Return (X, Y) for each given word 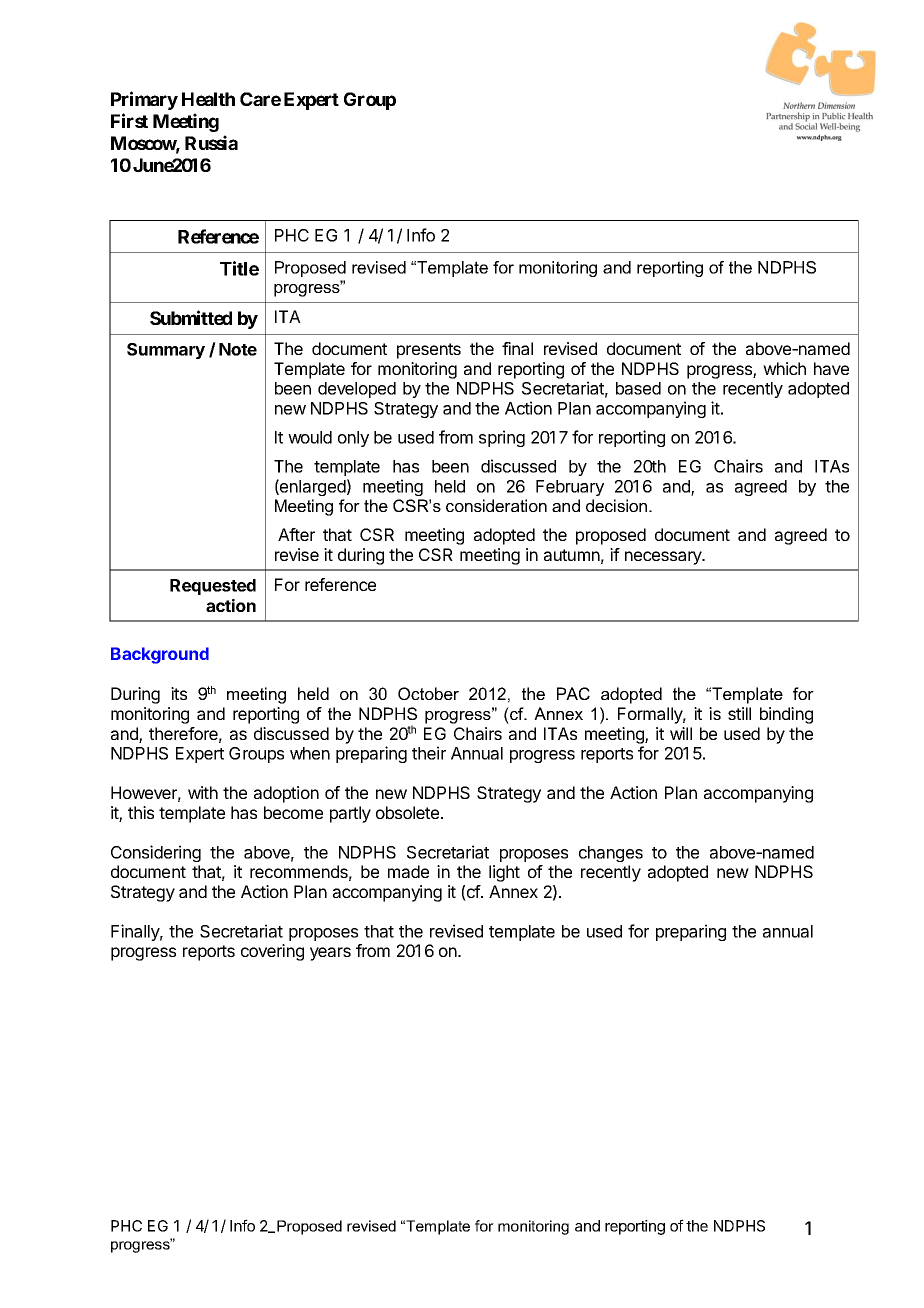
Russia (211, 142)
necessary (664, 558)
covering (272, 952)
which (784, 368)
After (296, 534)
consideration (496, 505)
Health (208, 99)
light (504, 873)
